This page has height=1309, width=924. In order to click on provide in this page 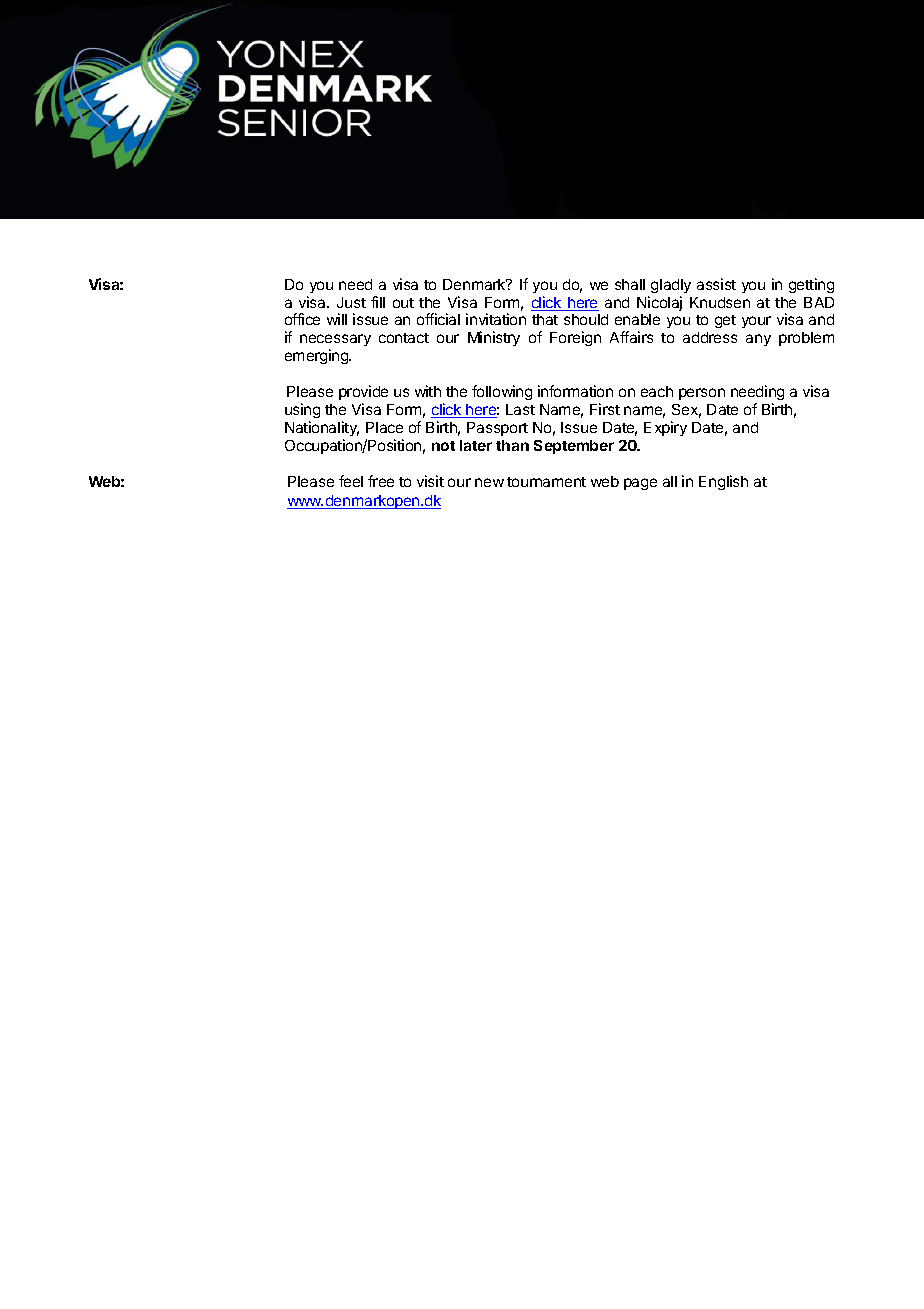, I will do `click(363, 392)`.
